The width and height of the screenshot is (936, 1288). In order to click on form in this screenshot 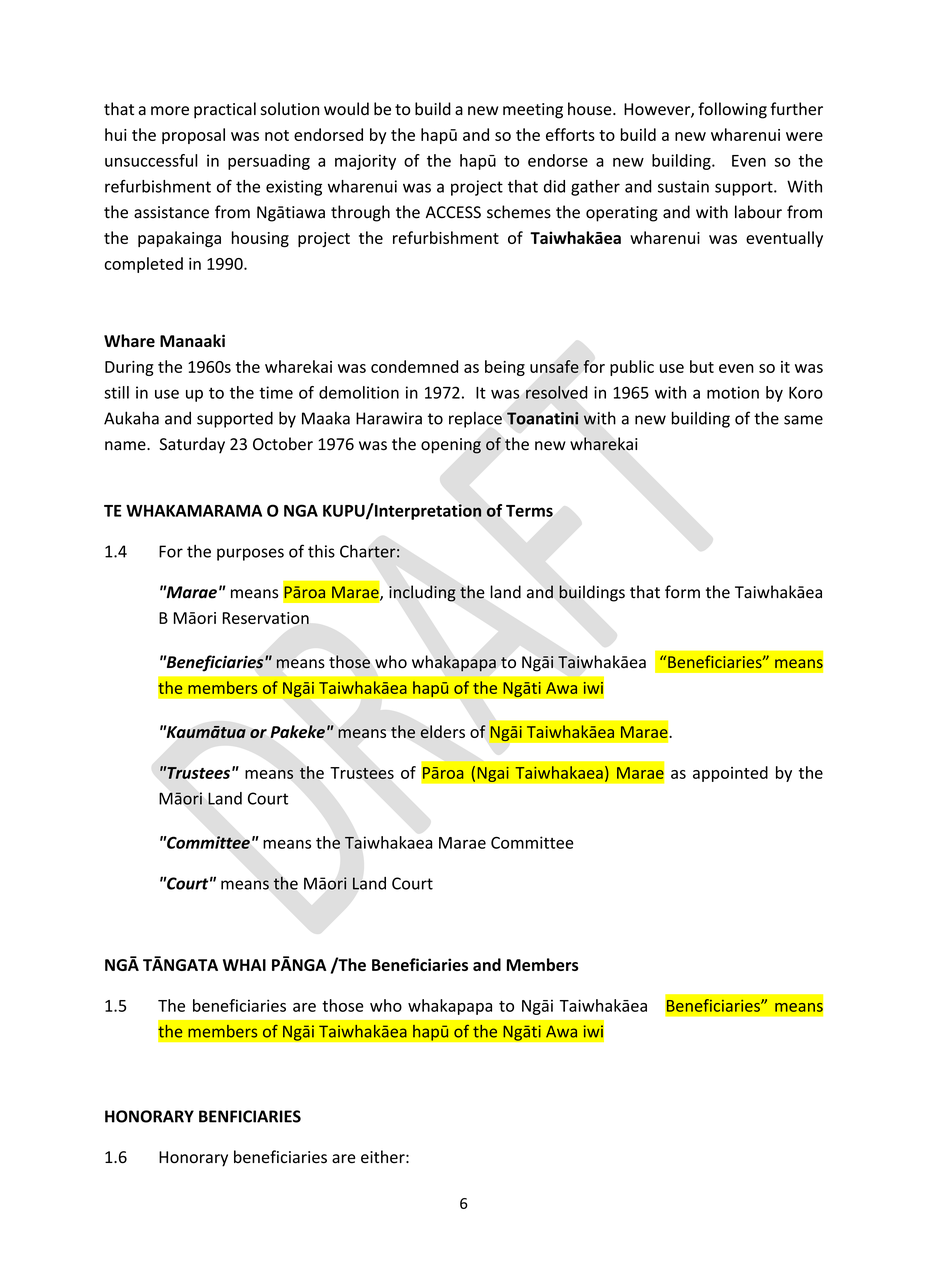, I will do `click(682, 592)`.
